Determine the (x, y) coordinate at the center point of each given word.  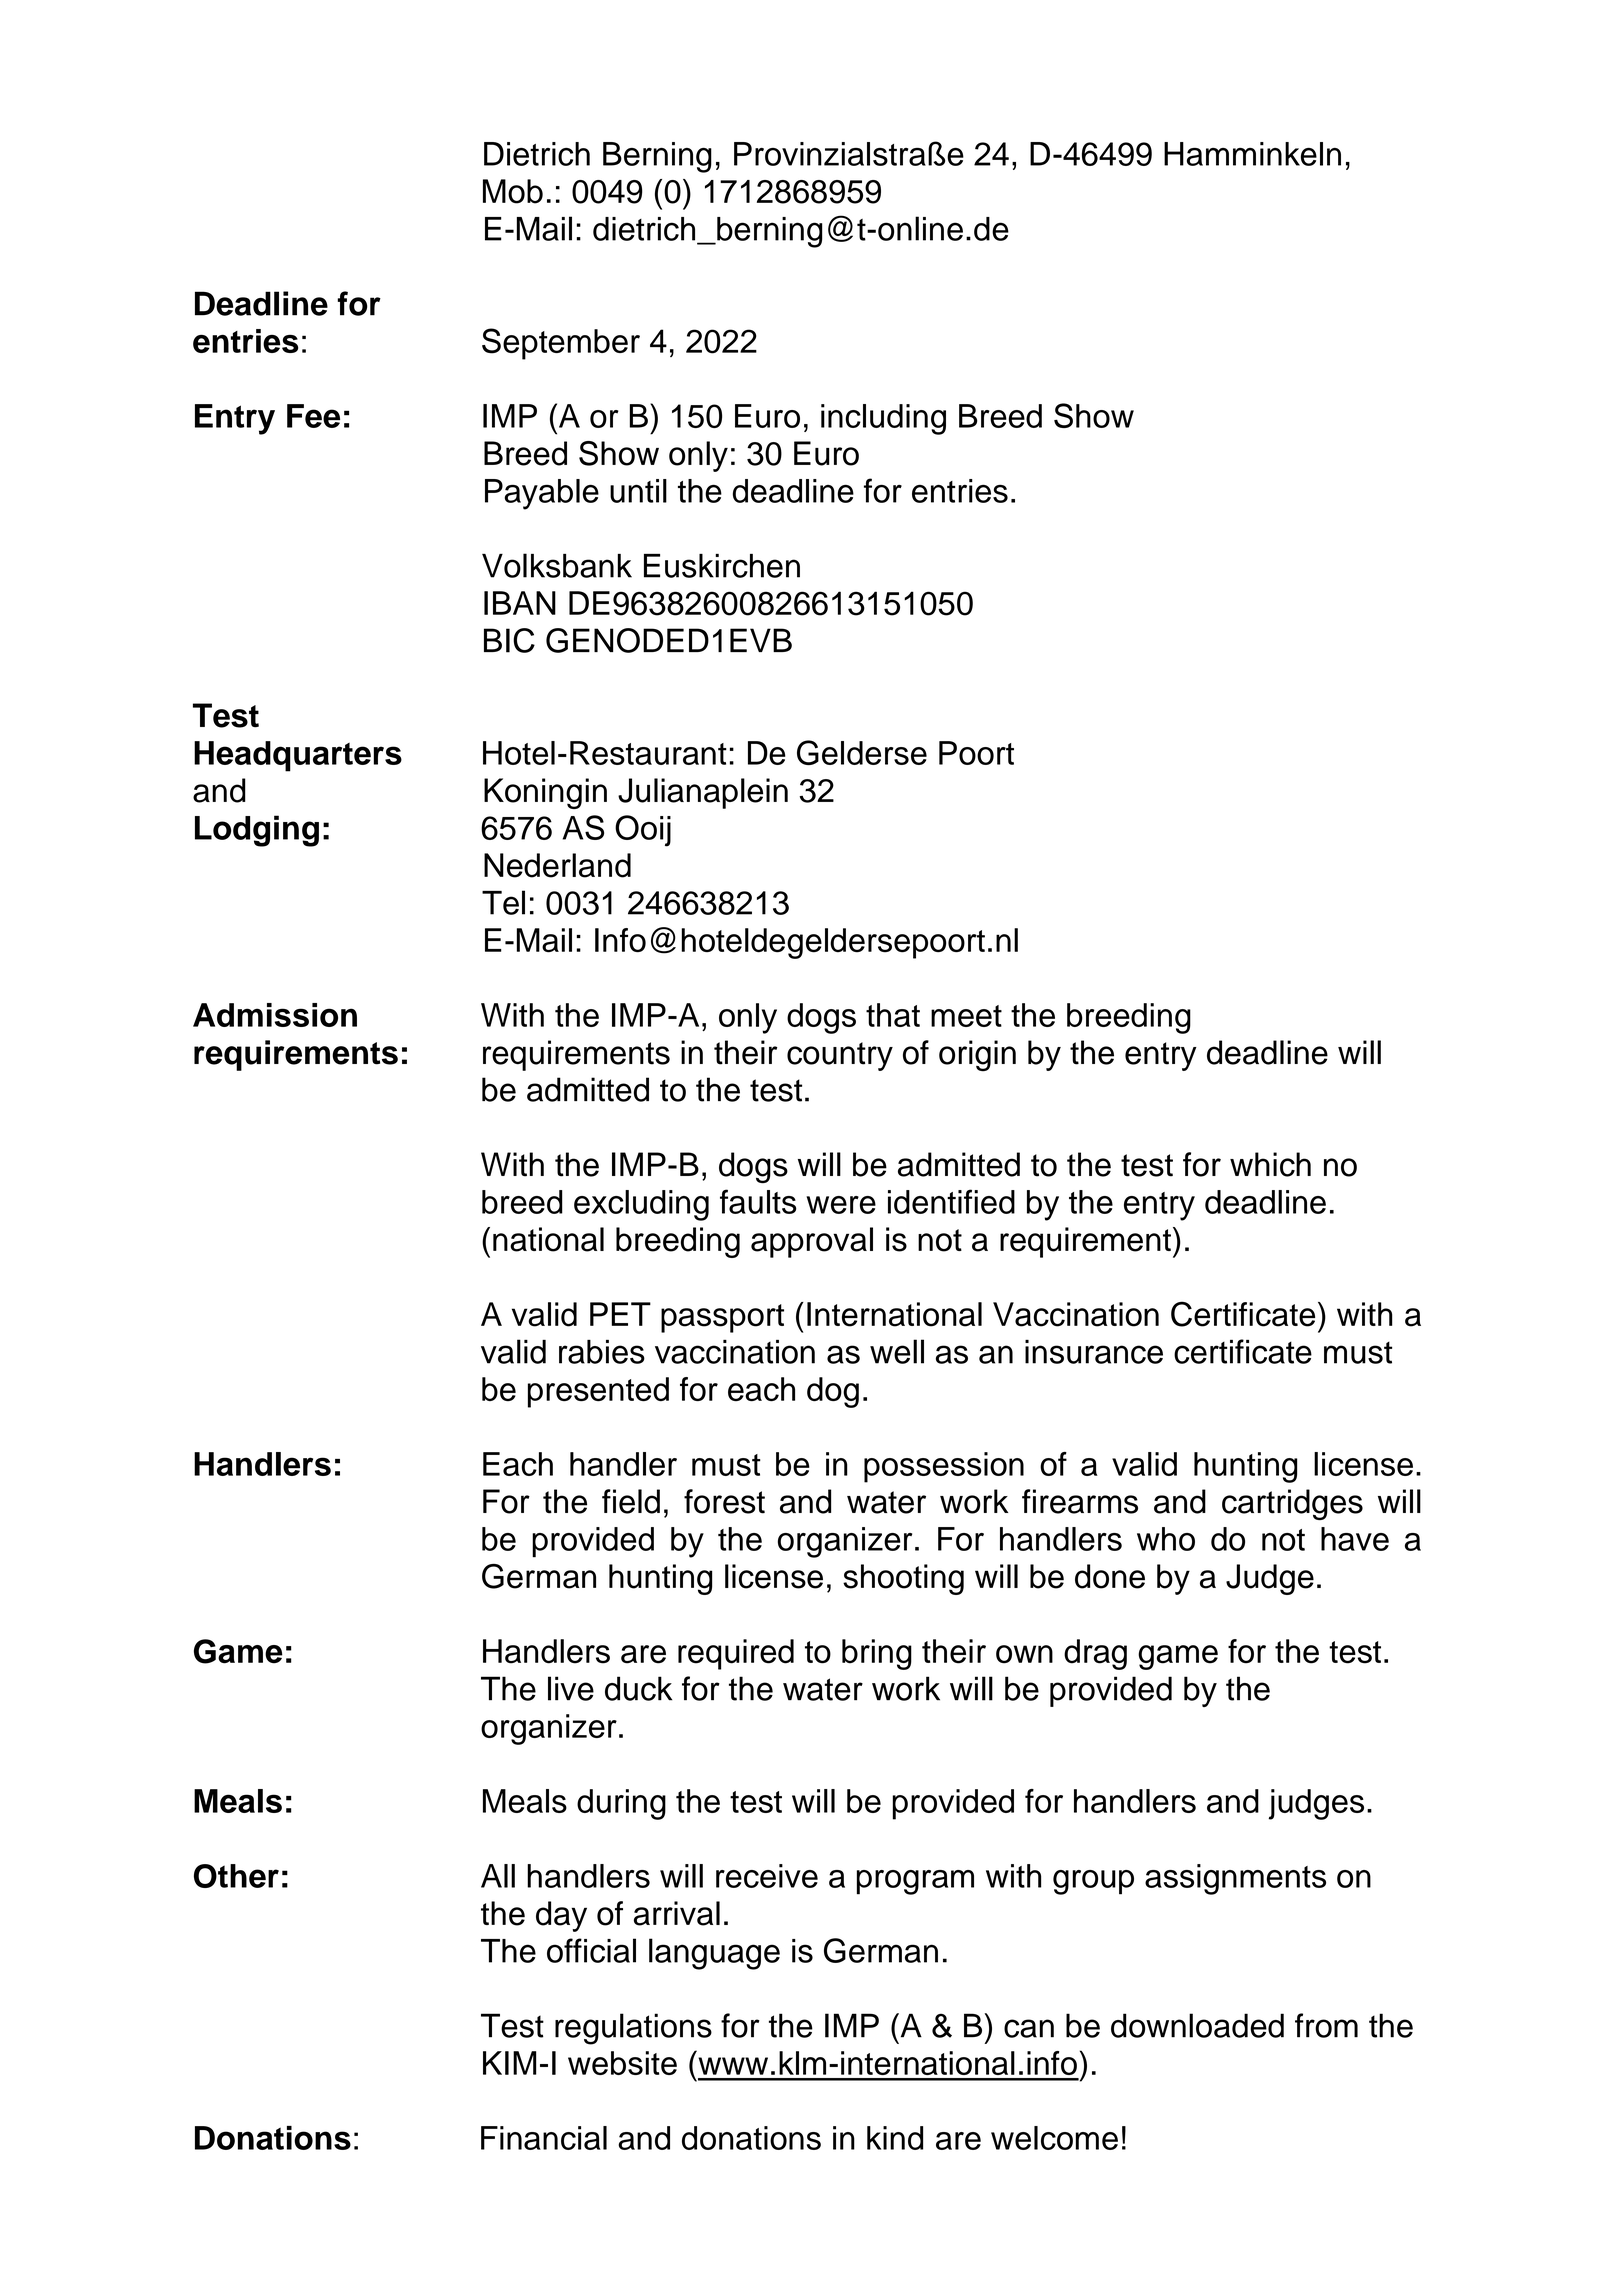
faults (758, 1201)
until (638, 491)
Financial (544, 2138)
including (883, 419)
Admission (275, 1015)
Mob (513, 191)
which (1270, 1164)
